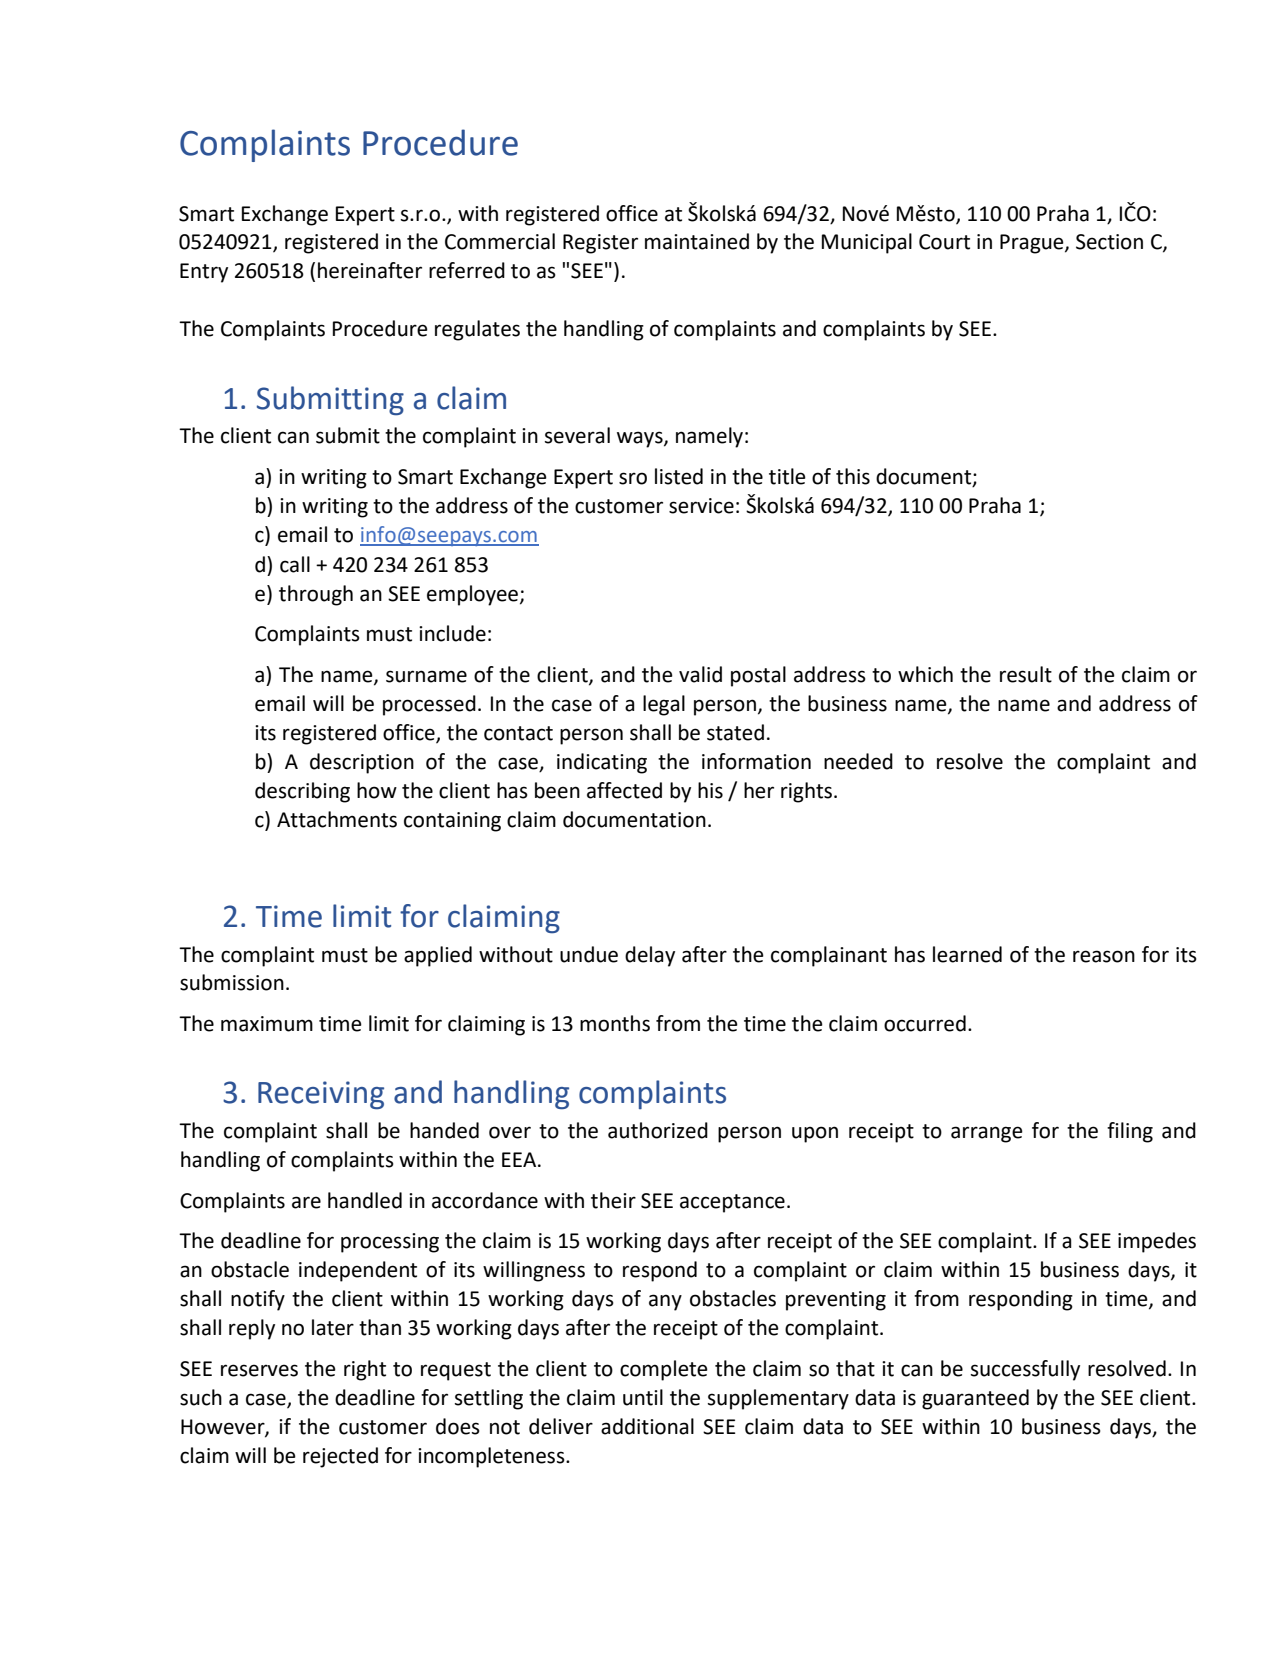 This screenshot has height=1664, width=1286. What do you see at coordinates (337, 819) in the screenshot?
I see `Attachments` at bounding box center [337, 819].
